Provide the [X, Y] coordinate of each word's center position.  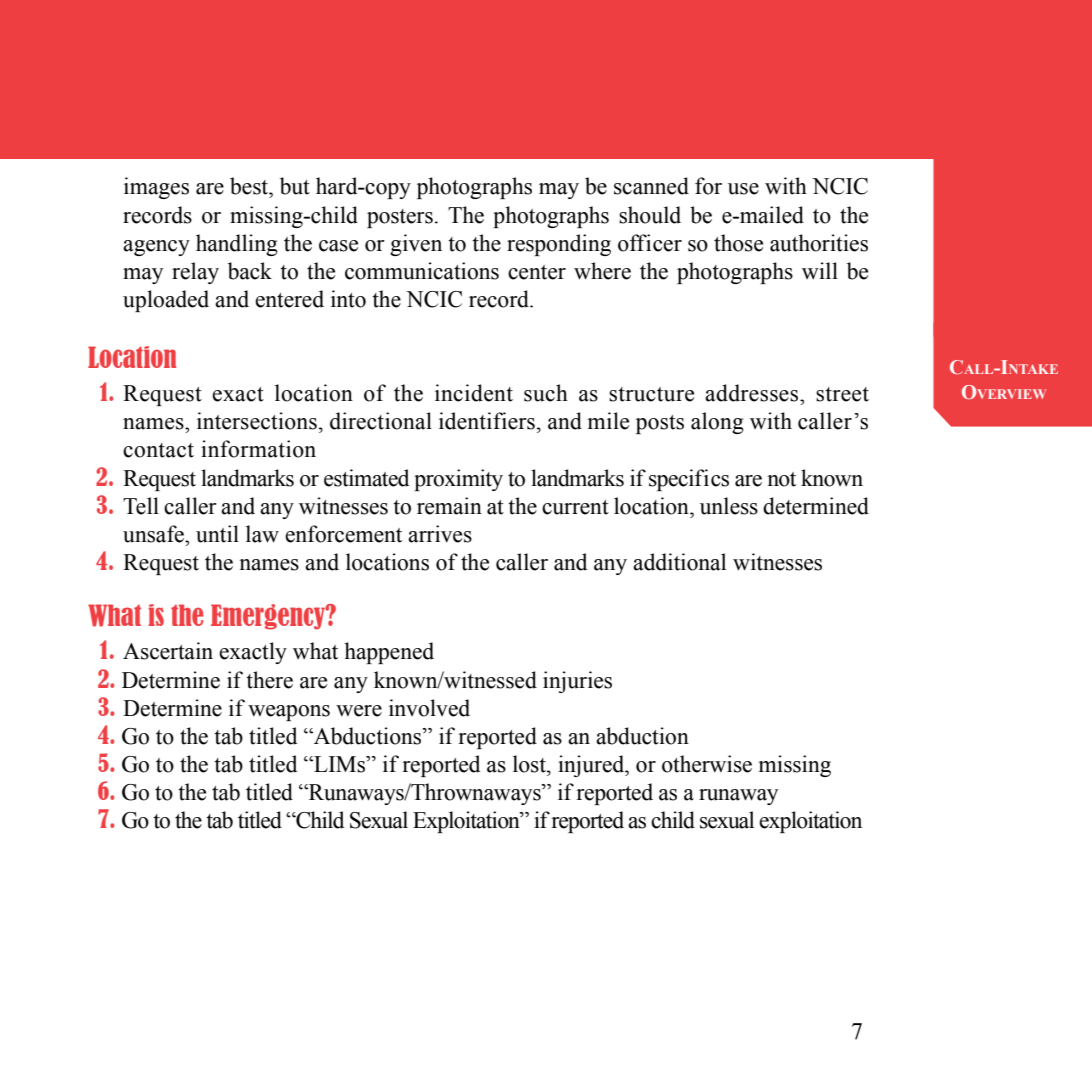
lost [530, 764]
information [258, 449]
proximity [458, 480]
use [743, 189]
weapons [289, 713]
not [781, 479]
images [156, 188]
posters [400, 218]
